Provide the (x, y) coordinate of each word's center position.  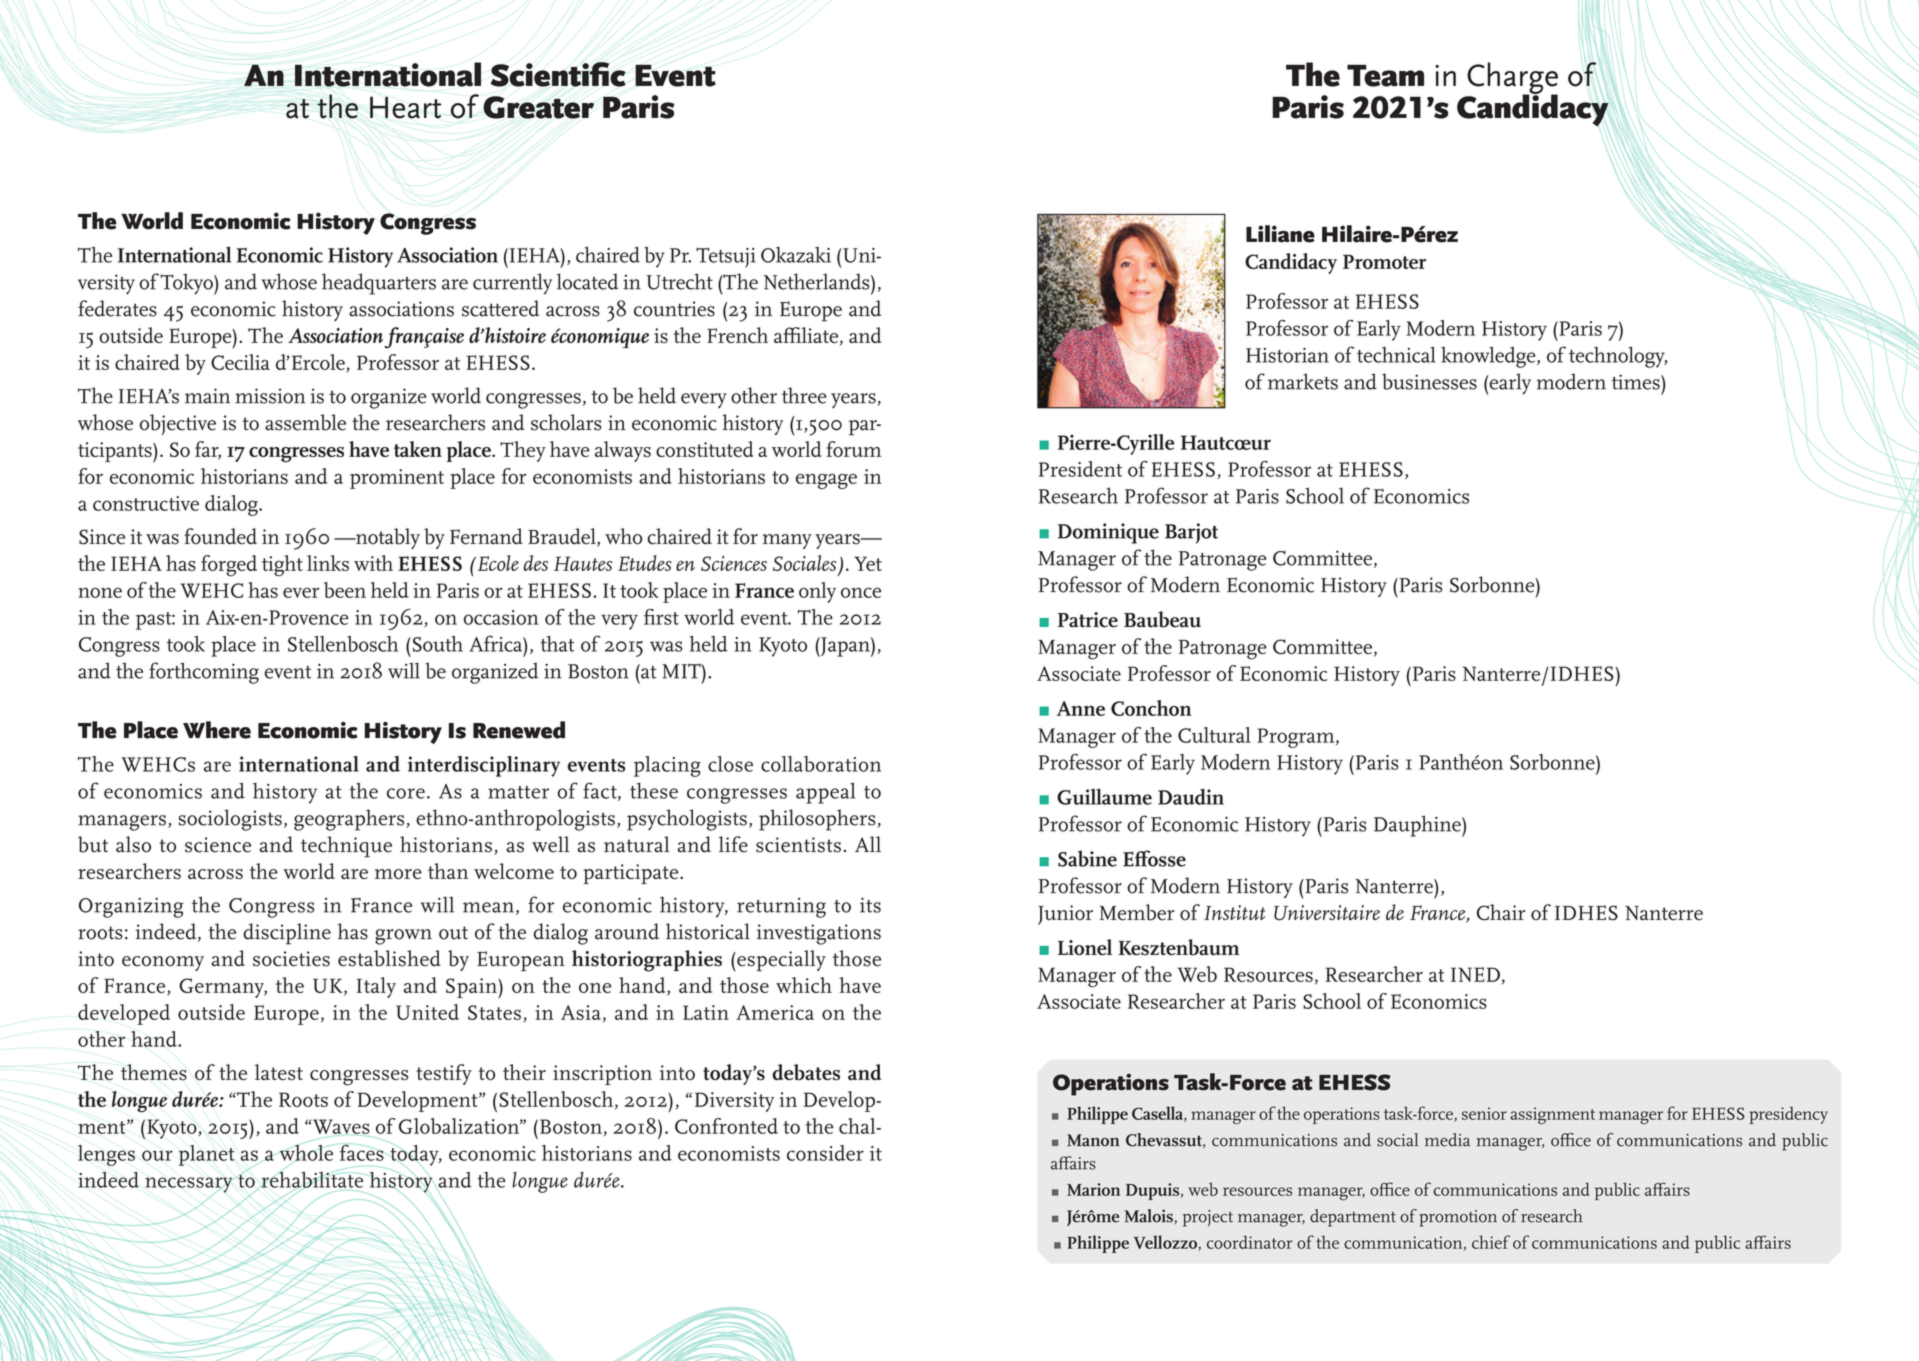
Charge (1512, 79)
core (406, 793)
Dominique (1108, 533)
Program (1297, 738)
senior (1484, 1113)
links (328, 563)
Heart (405, 107)
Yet (868, 563)
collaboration (821, 764)
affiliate (806, 335)
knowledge (1489, 357)
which (804, 985)
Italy (376, 987)
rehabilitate (312, 1179)
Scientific (558, 74)
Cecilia (240, 362)
